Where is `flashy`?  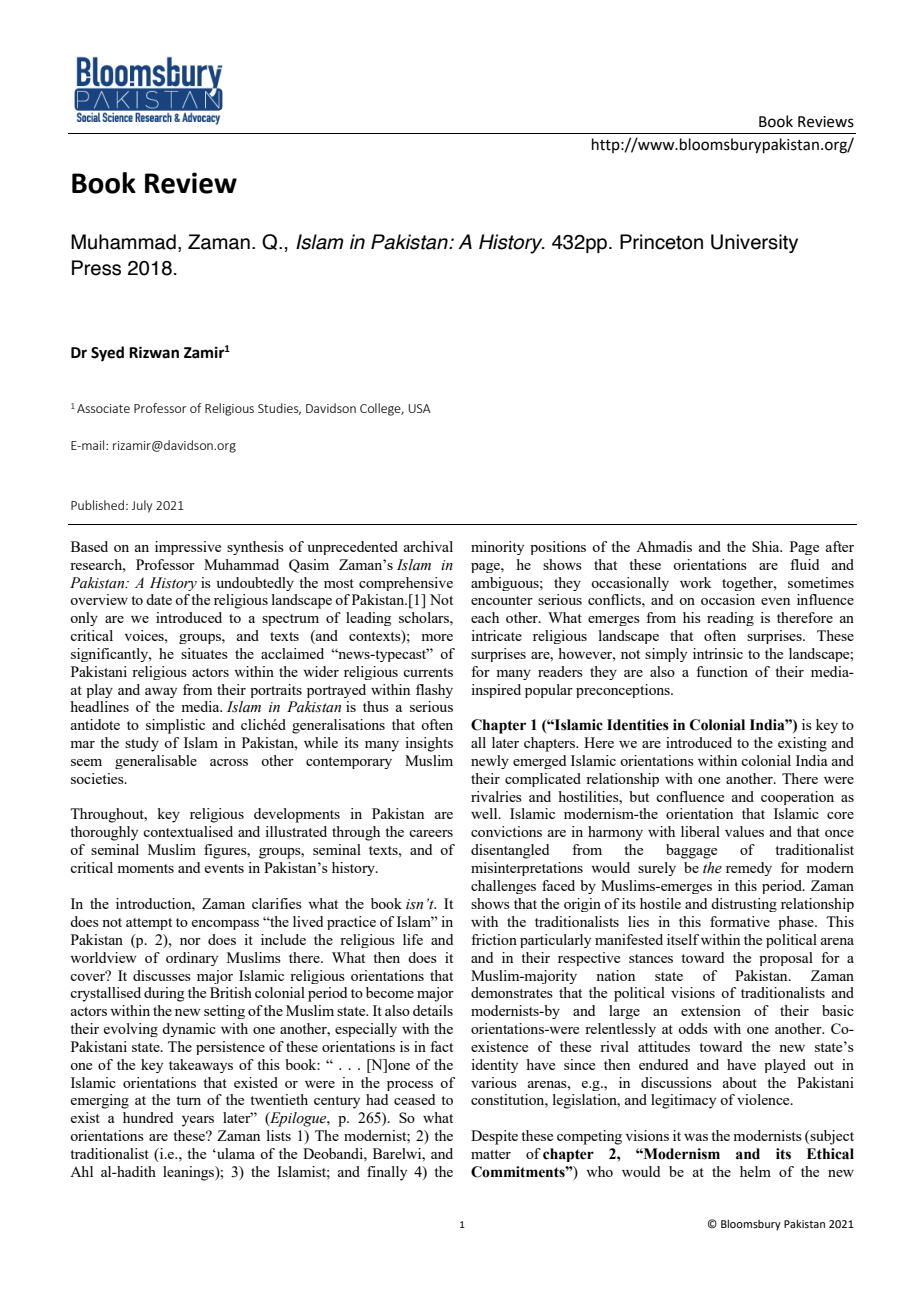
flashy is located at coordinates (434, 691).
